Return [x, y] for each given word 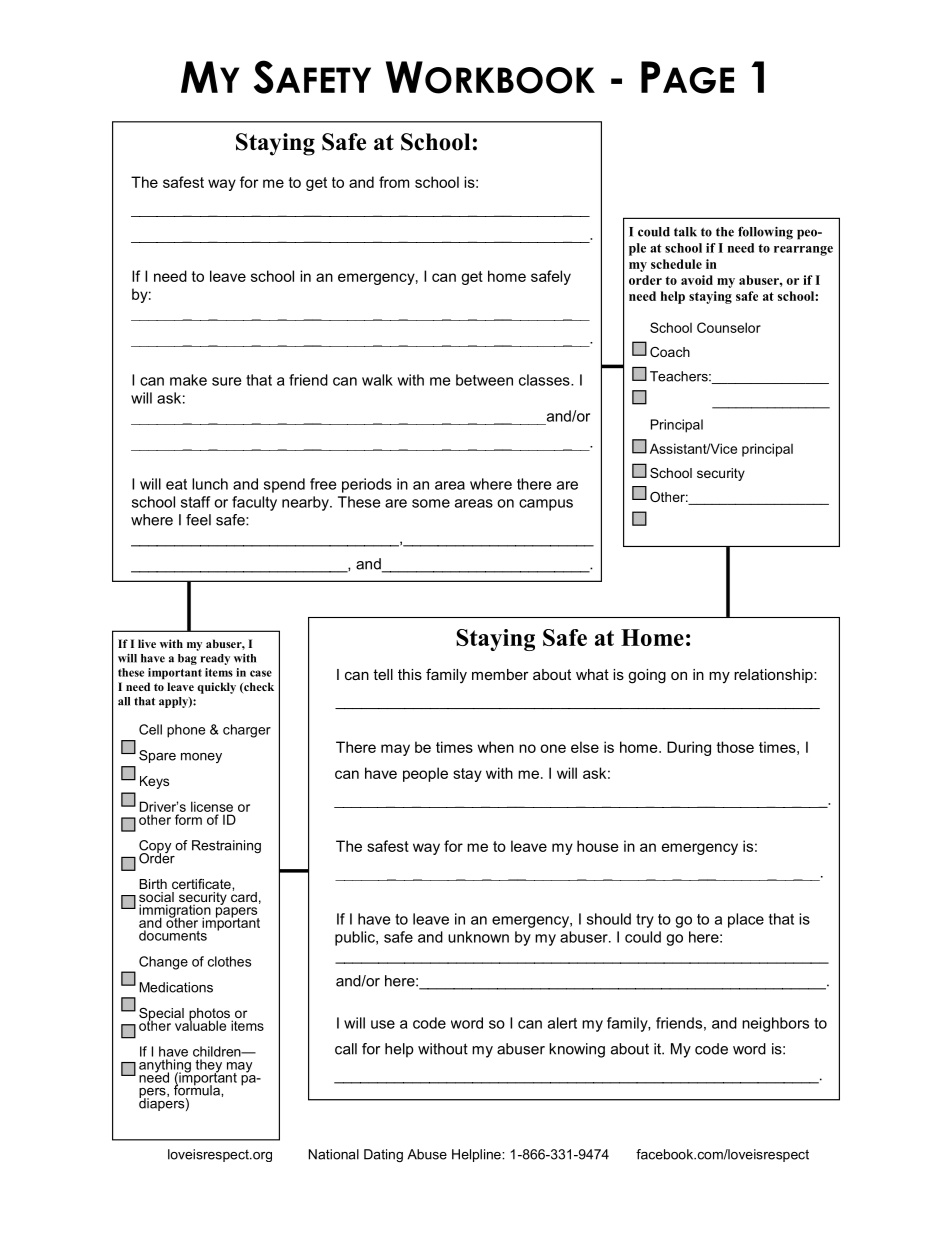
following [765, 233]
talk [685, 232]
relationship [774, 676]
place [746, 920]
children [218, 1051]
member [500, 674]
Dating [383, 1155]
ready [215, 659]
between [484, 380]
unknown [478, 937]
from [394, 182]
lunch [210, 484]
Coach [670, 352]
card [244, 895]
